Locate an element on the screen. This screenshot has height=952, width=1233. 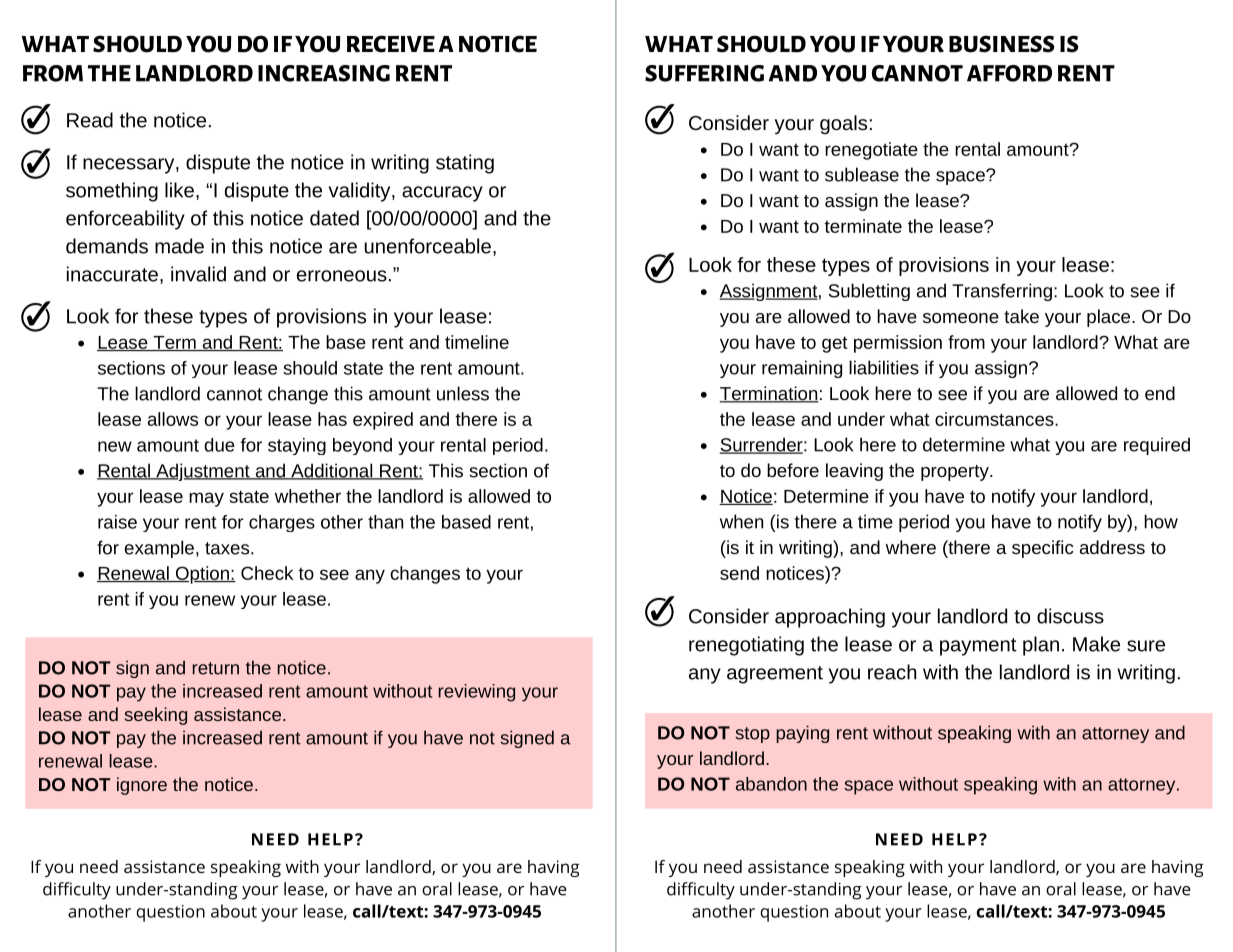
take is located at coordinates (1021, 316).
